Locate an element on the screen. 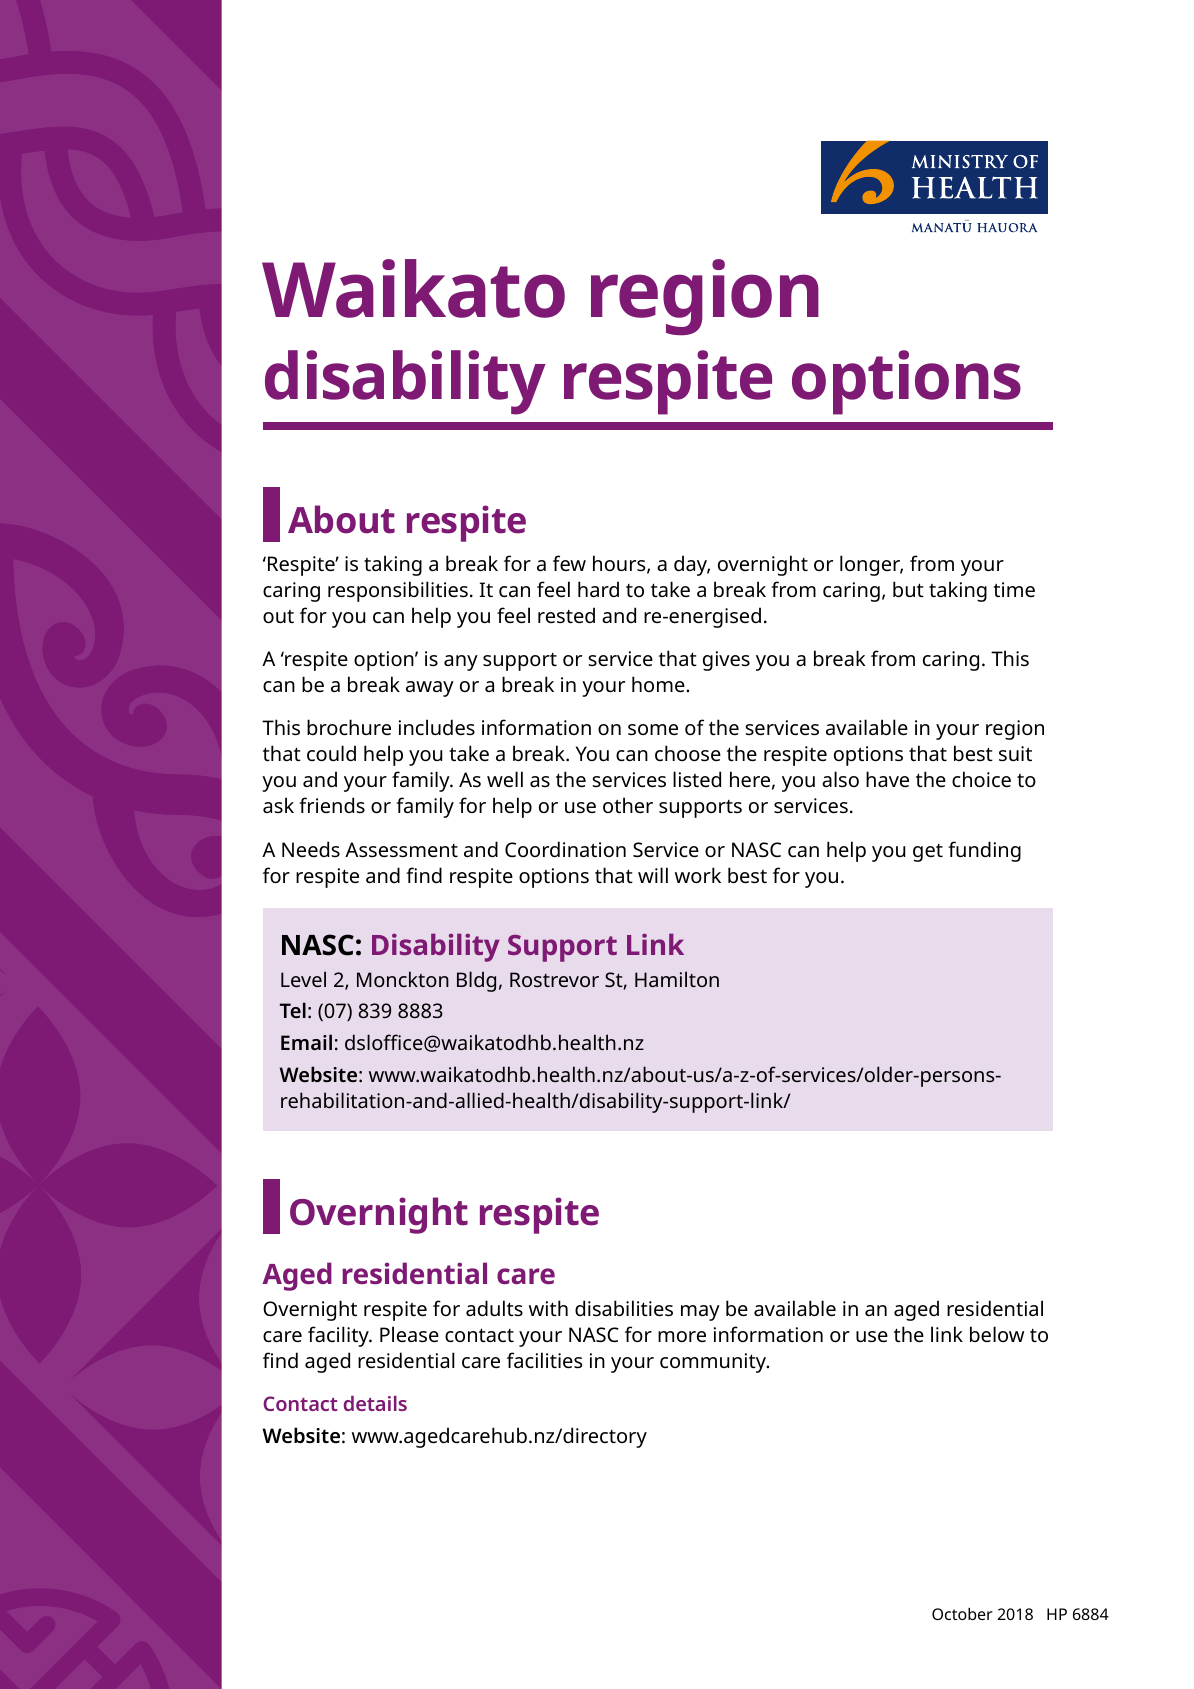 The image size is (1194, 1689). Please is located at coordinates (409, 1334).
